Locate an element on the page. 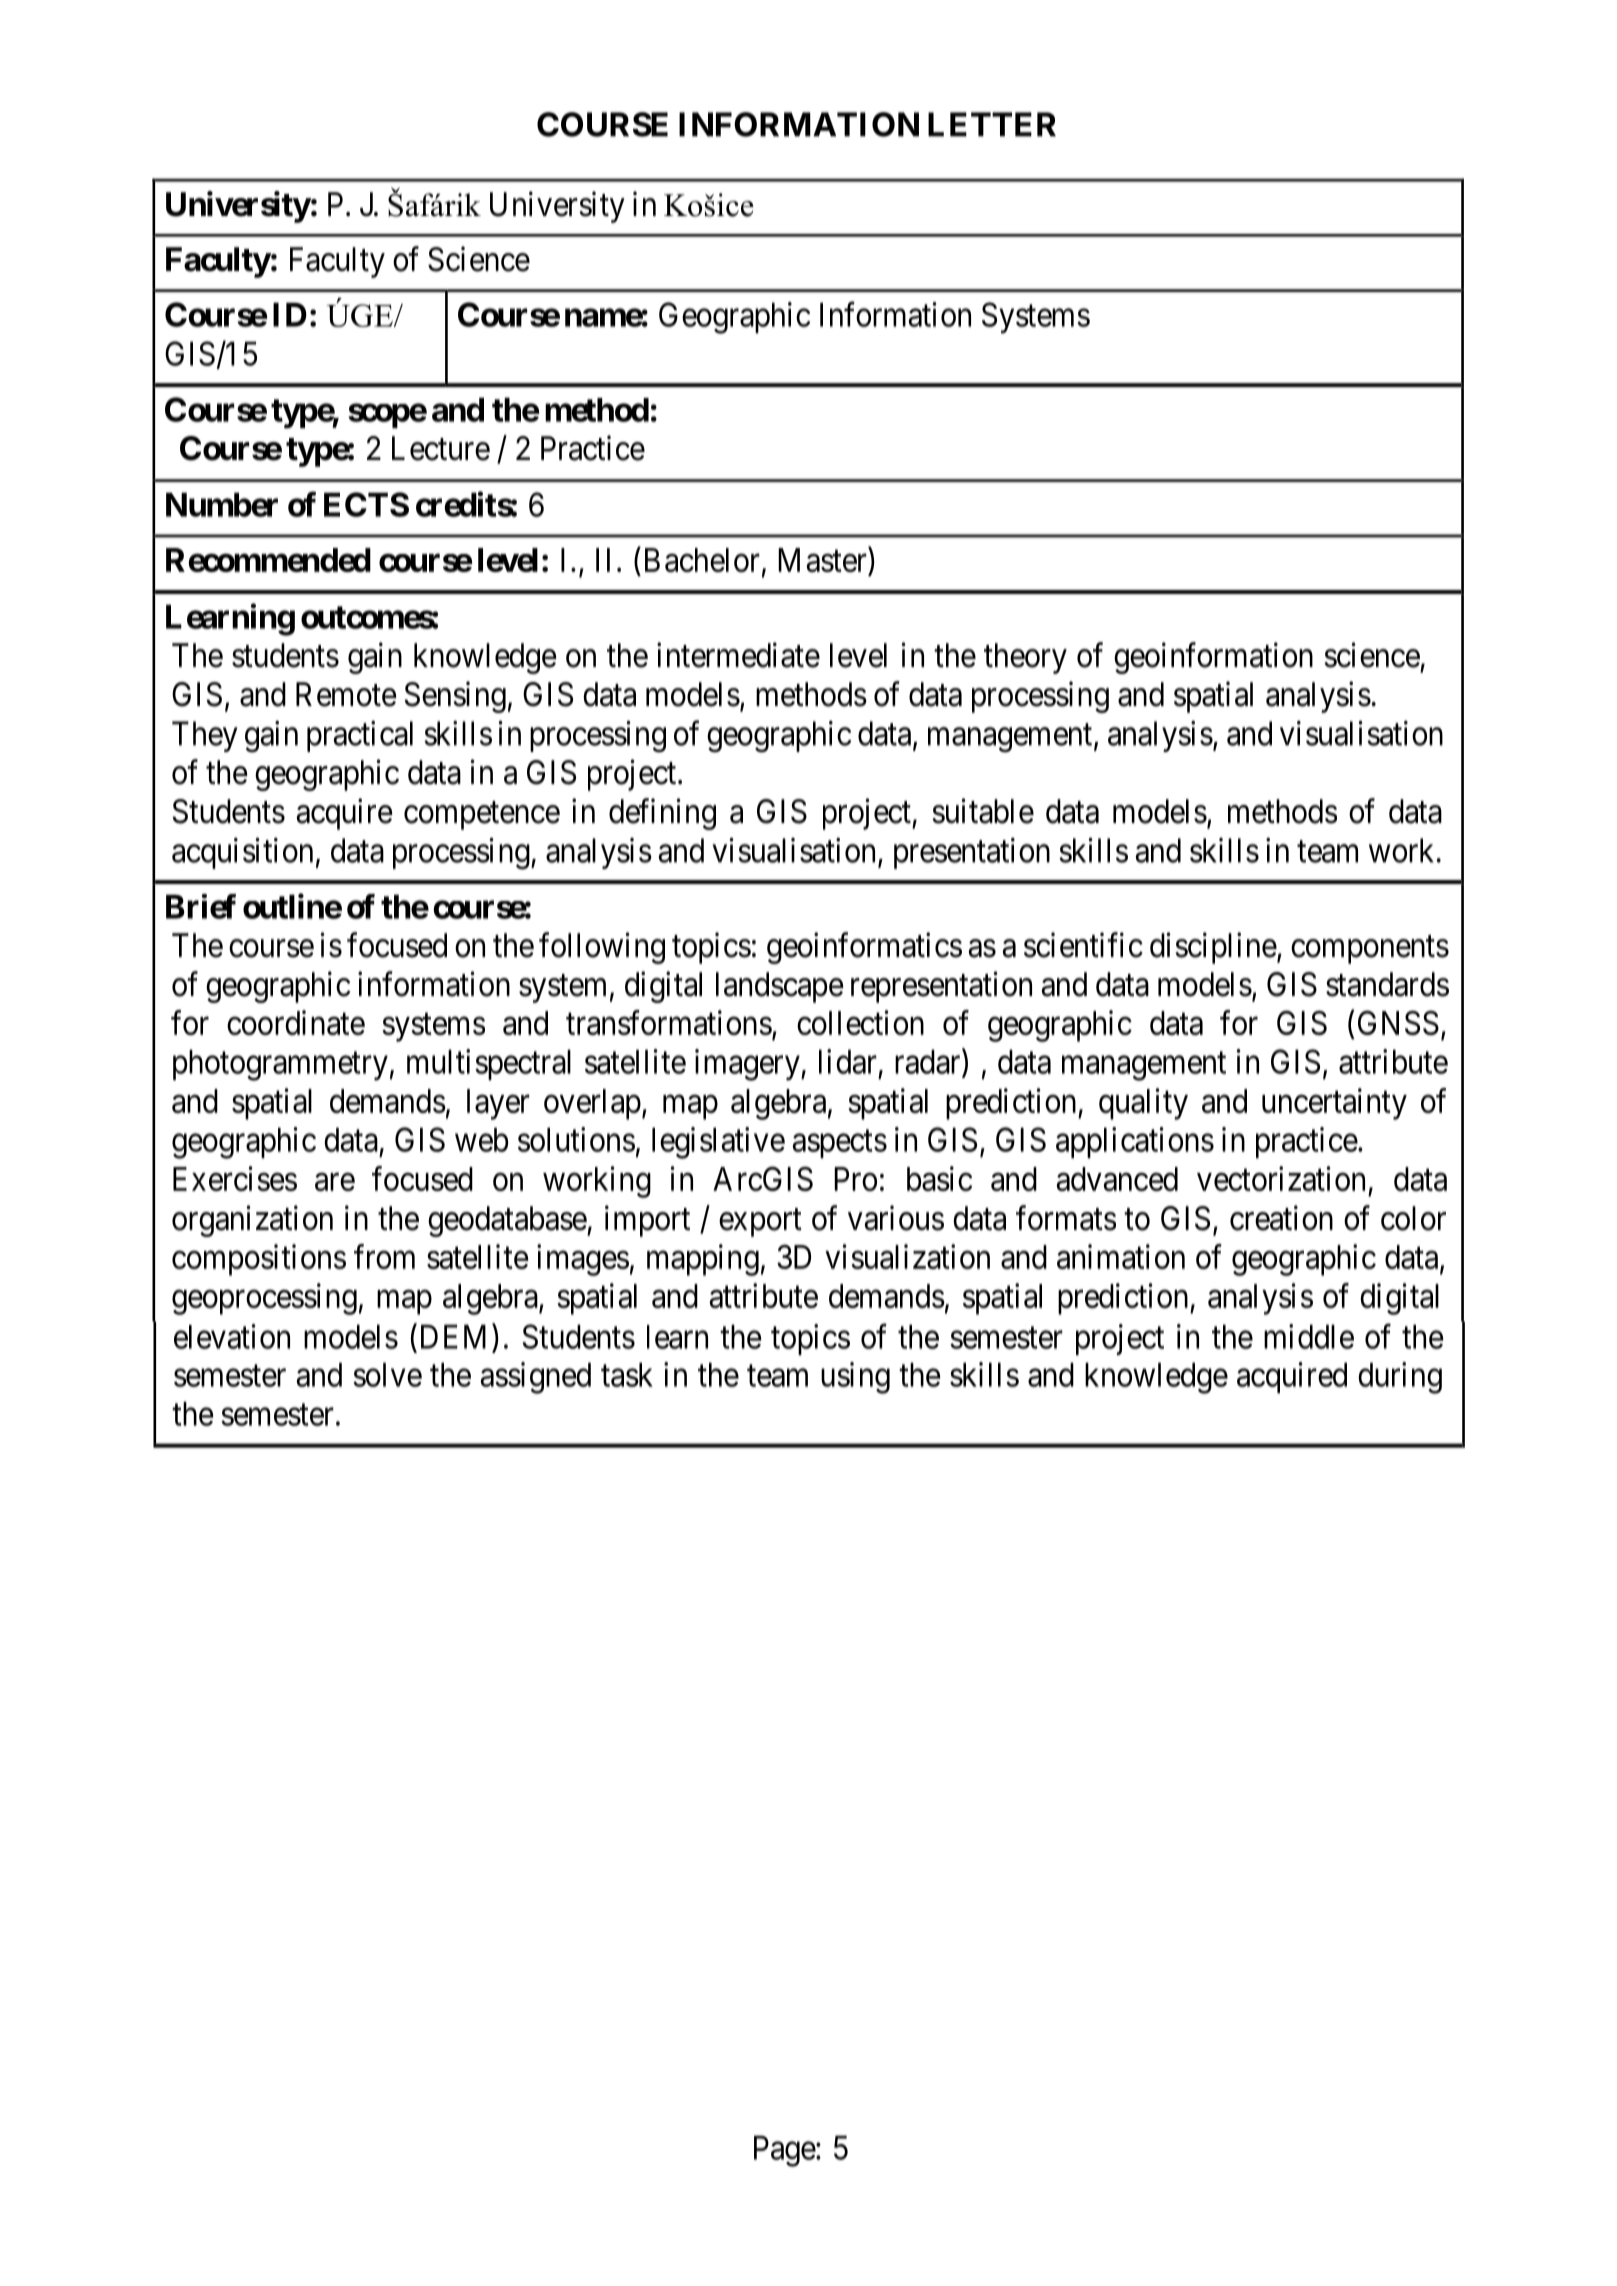  landscape is located at coordinates (780, 987).
